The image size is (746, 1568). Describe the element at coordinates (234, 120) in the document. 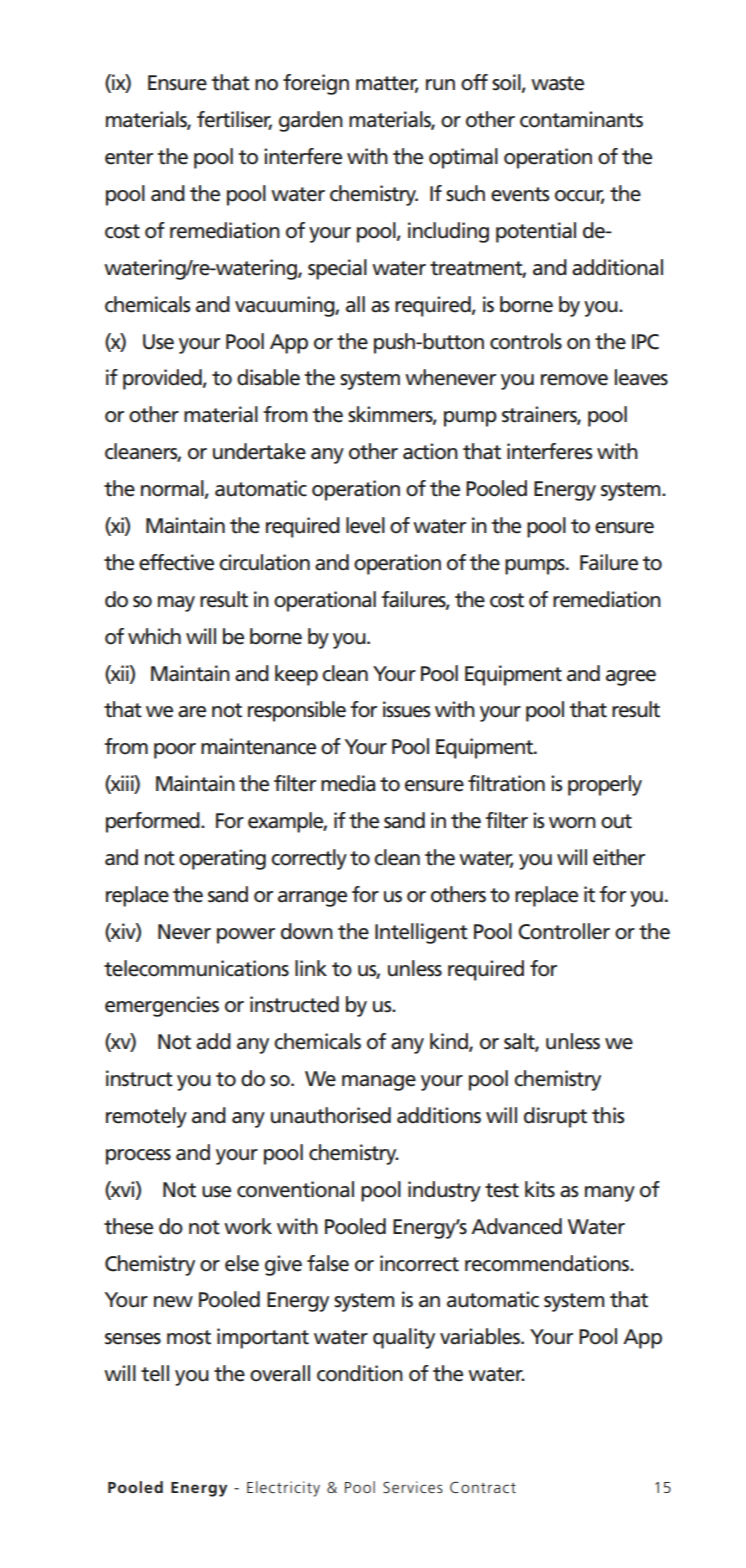

I see `fertiliser` at that location.
